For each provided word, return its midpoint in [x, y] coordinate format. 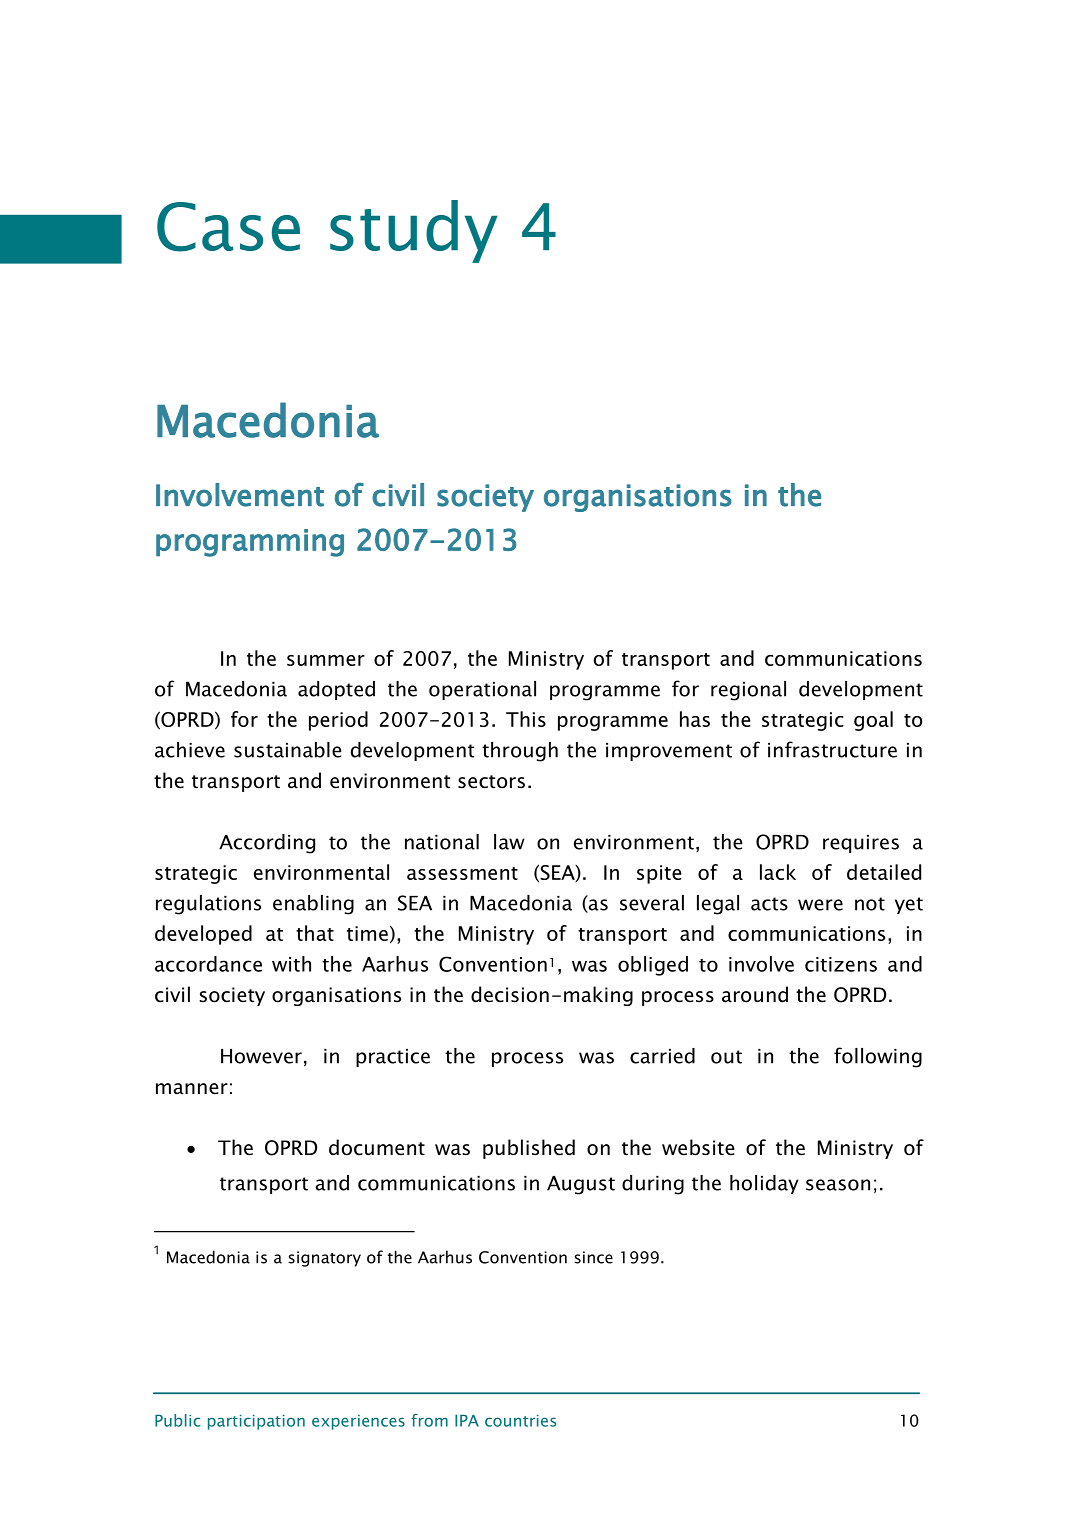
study [414, 231]
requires [861, 844]
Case [228, 227]
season [838, 1185]
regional [748, 691]
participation [256, 1422]
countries [520, 1421]
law [509, 842]
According [267, 844]
